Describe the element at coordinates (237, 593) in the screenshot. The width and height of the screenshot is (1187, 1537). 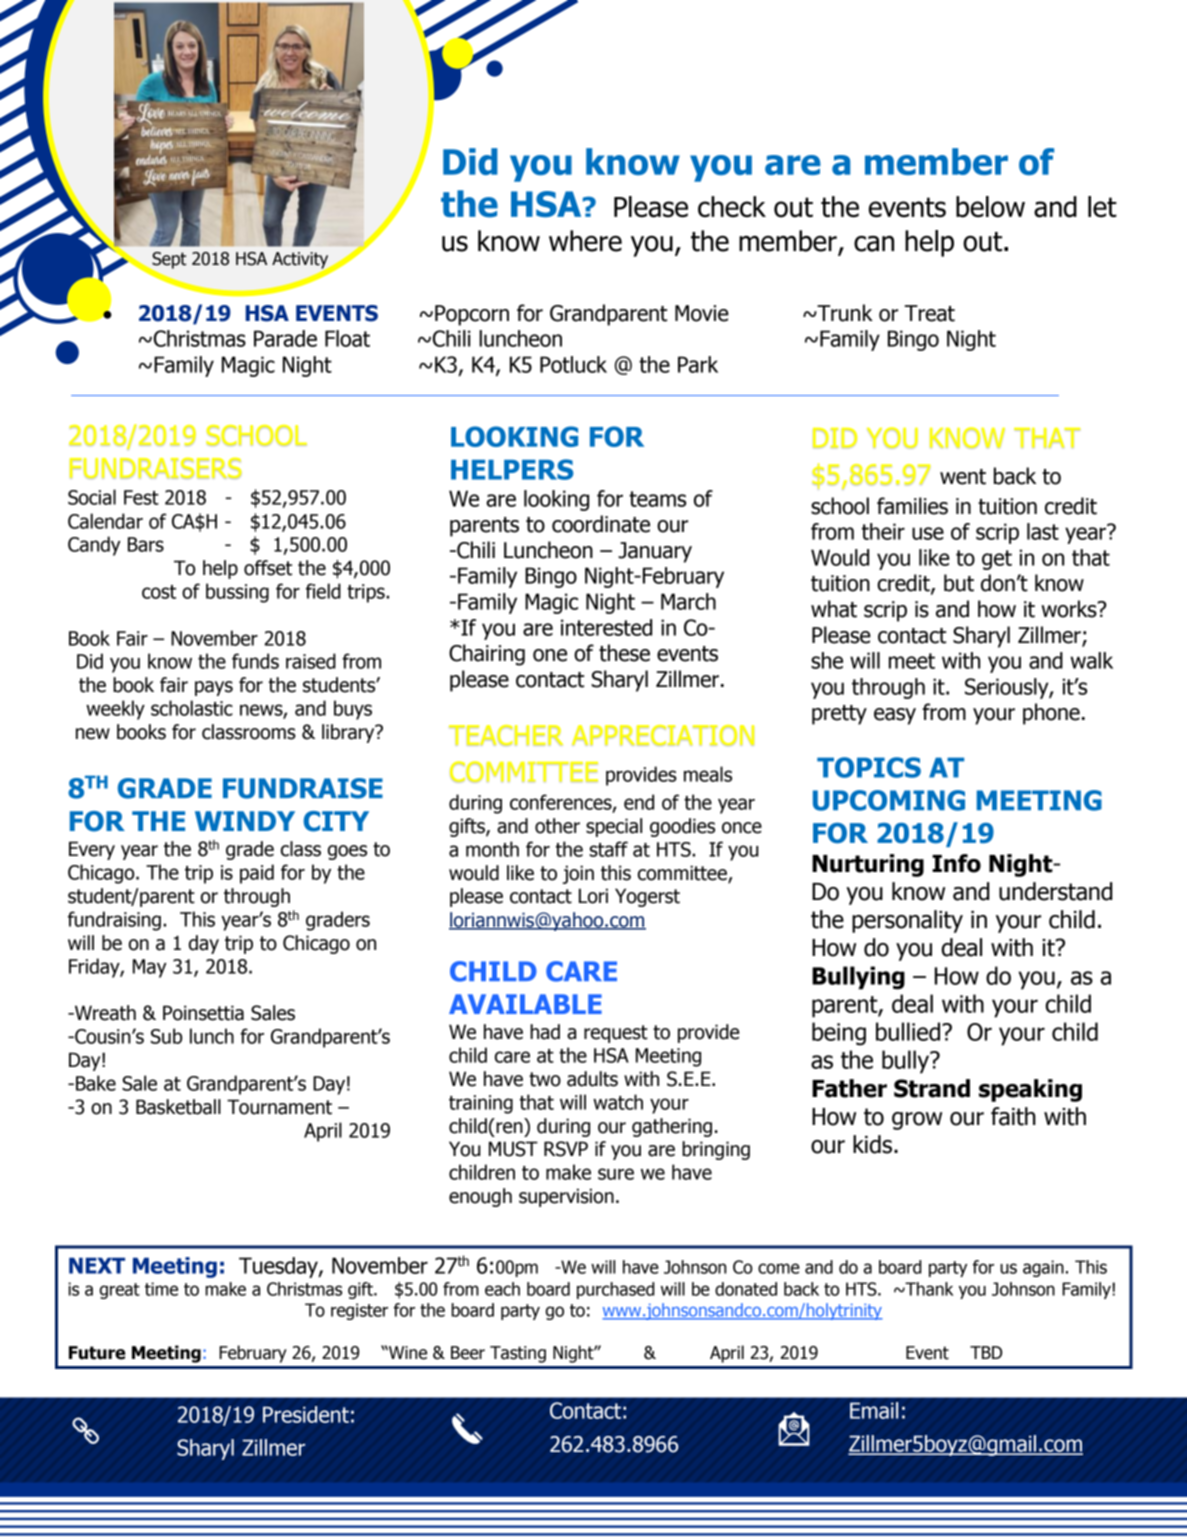
I see `bussing` at that location.
